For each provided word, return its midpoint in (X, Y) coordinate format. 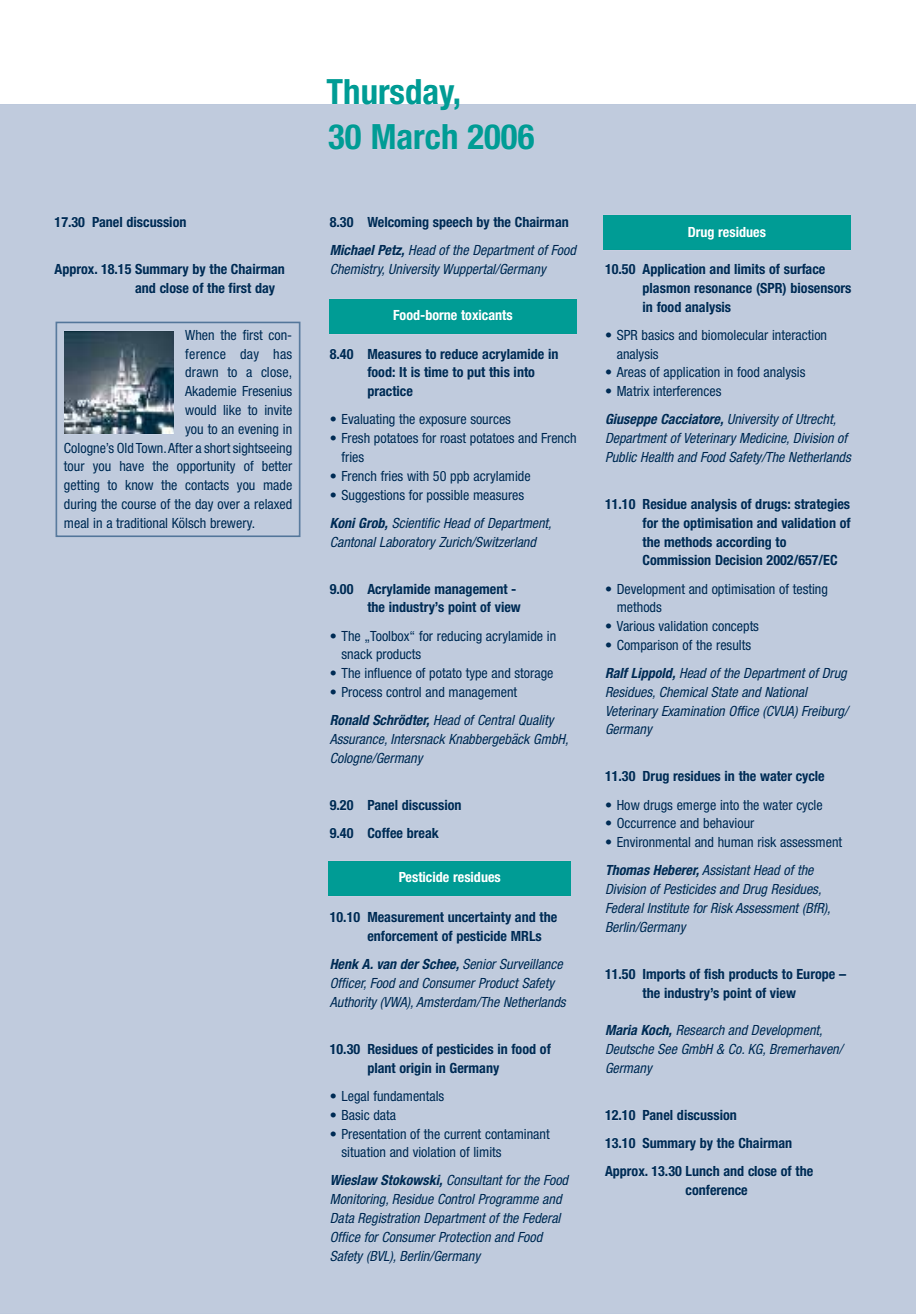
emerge (696, 807)
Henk (344, 964)
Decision (739, 560)
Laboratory (408, 543)
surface (804, 269)
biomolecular (735, 335)
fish (714, 974)
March (414, 137)
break (423, 833)
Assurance (358, 740)
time (436, 372)
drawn (201, 372)
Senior (480, 964)
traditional (141, 523)
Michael (352, 250)
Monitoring (359, 1200)
